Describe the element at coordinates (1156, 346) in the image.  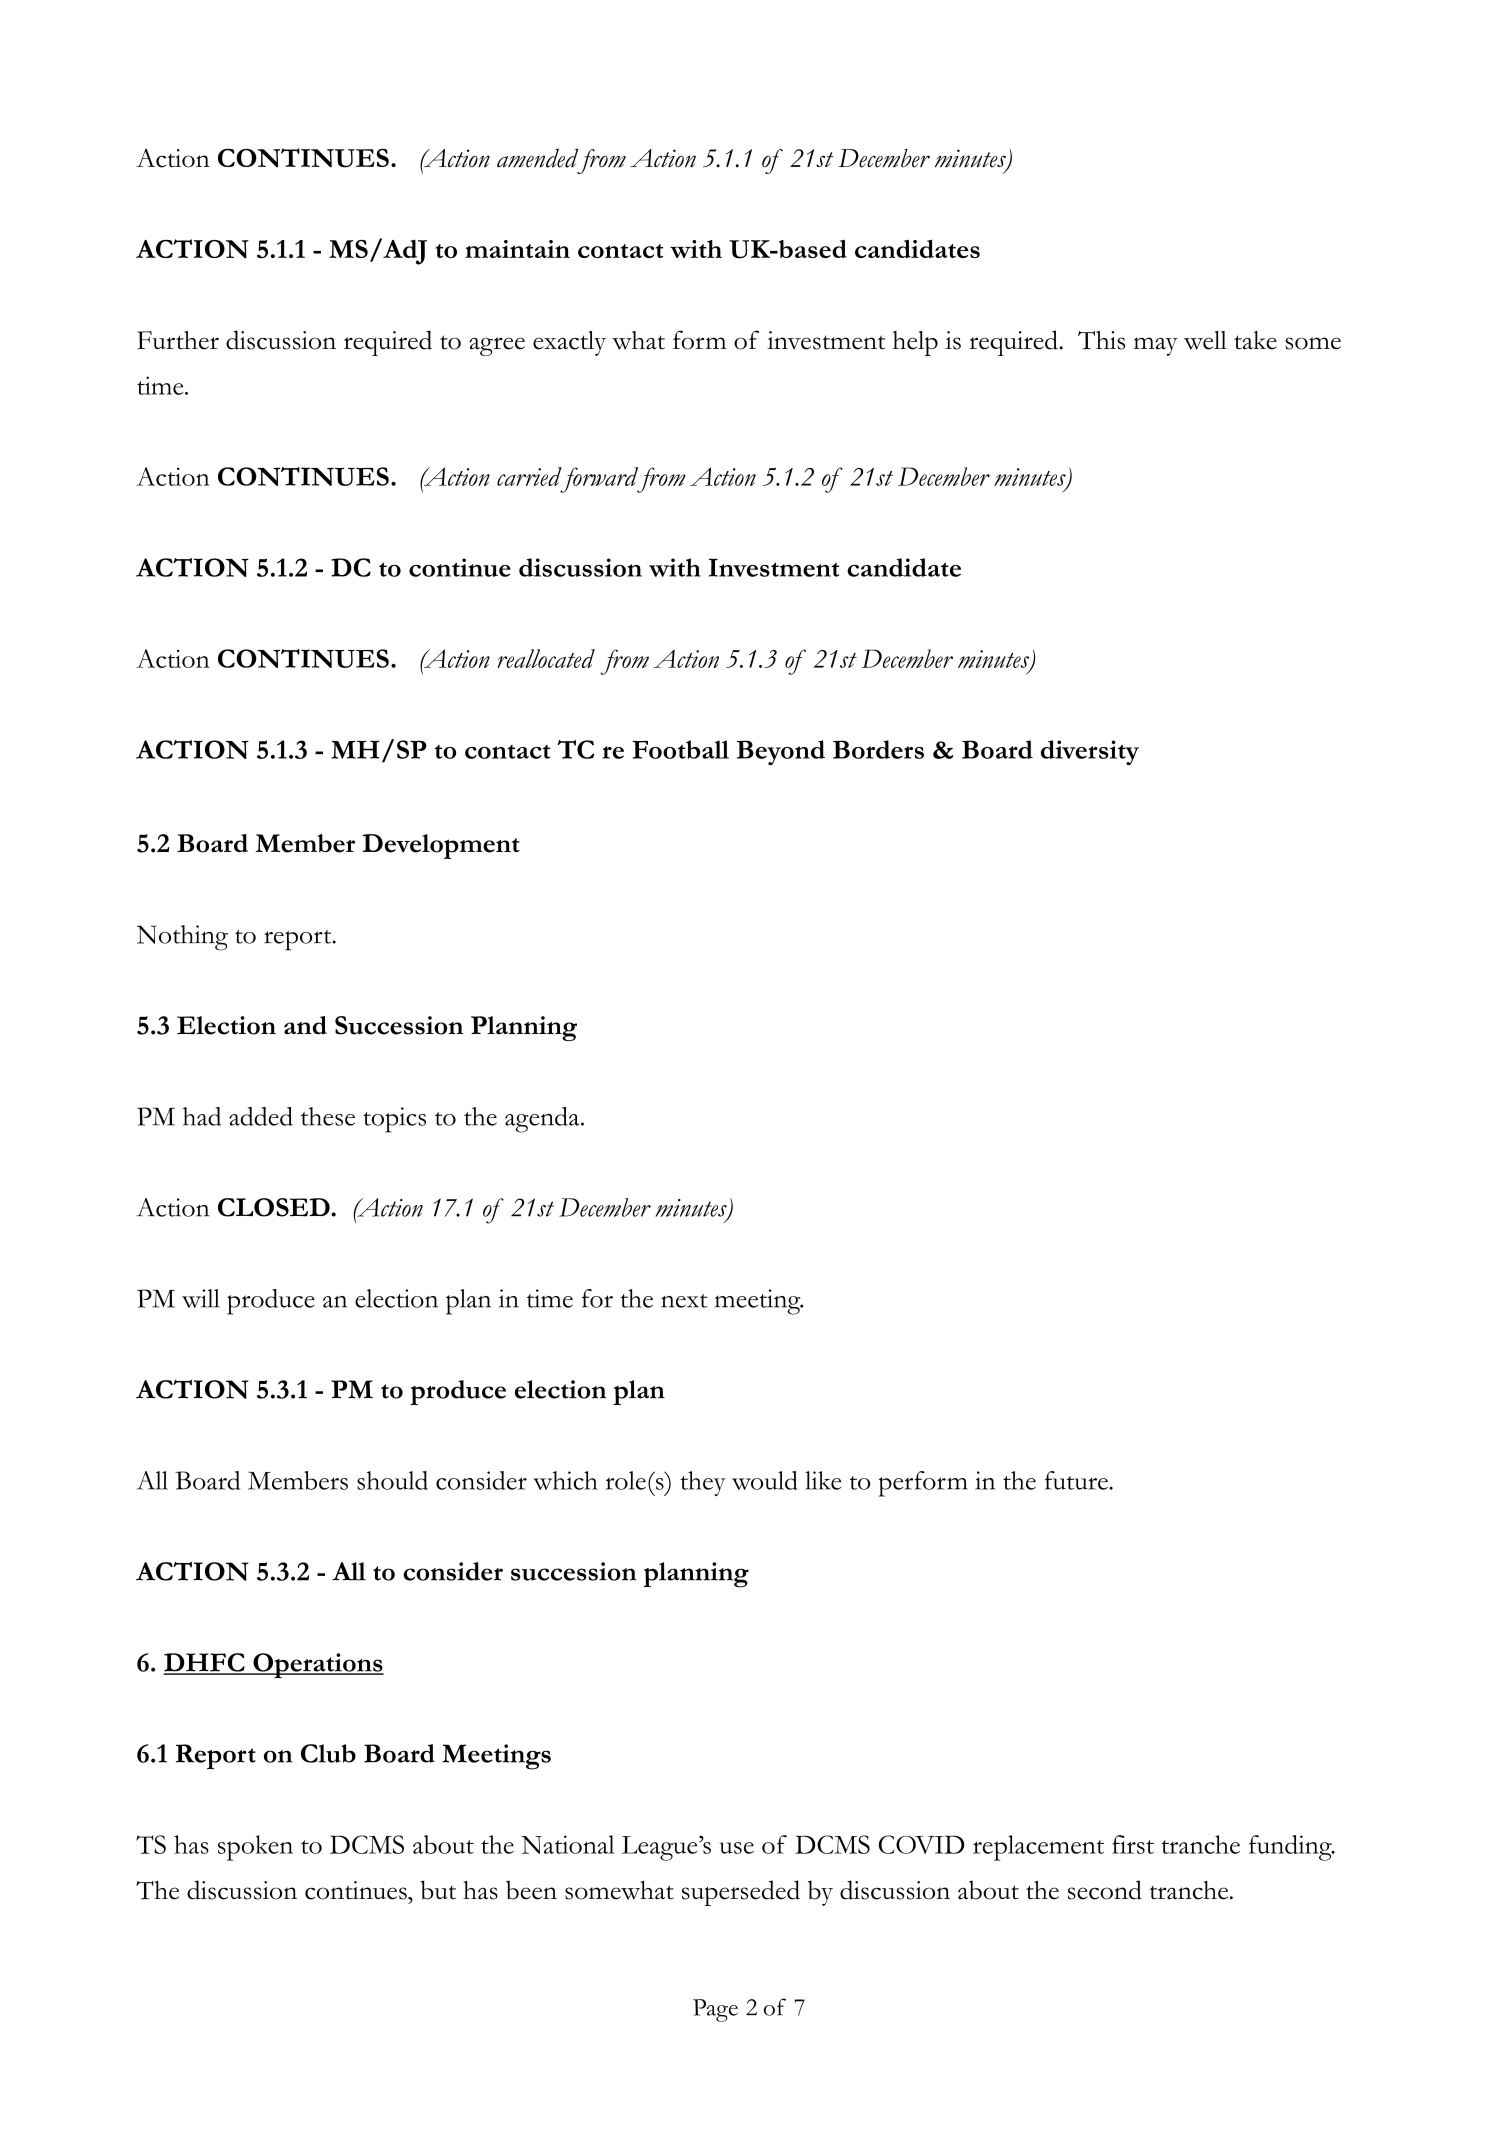
I see `may` at that location.
